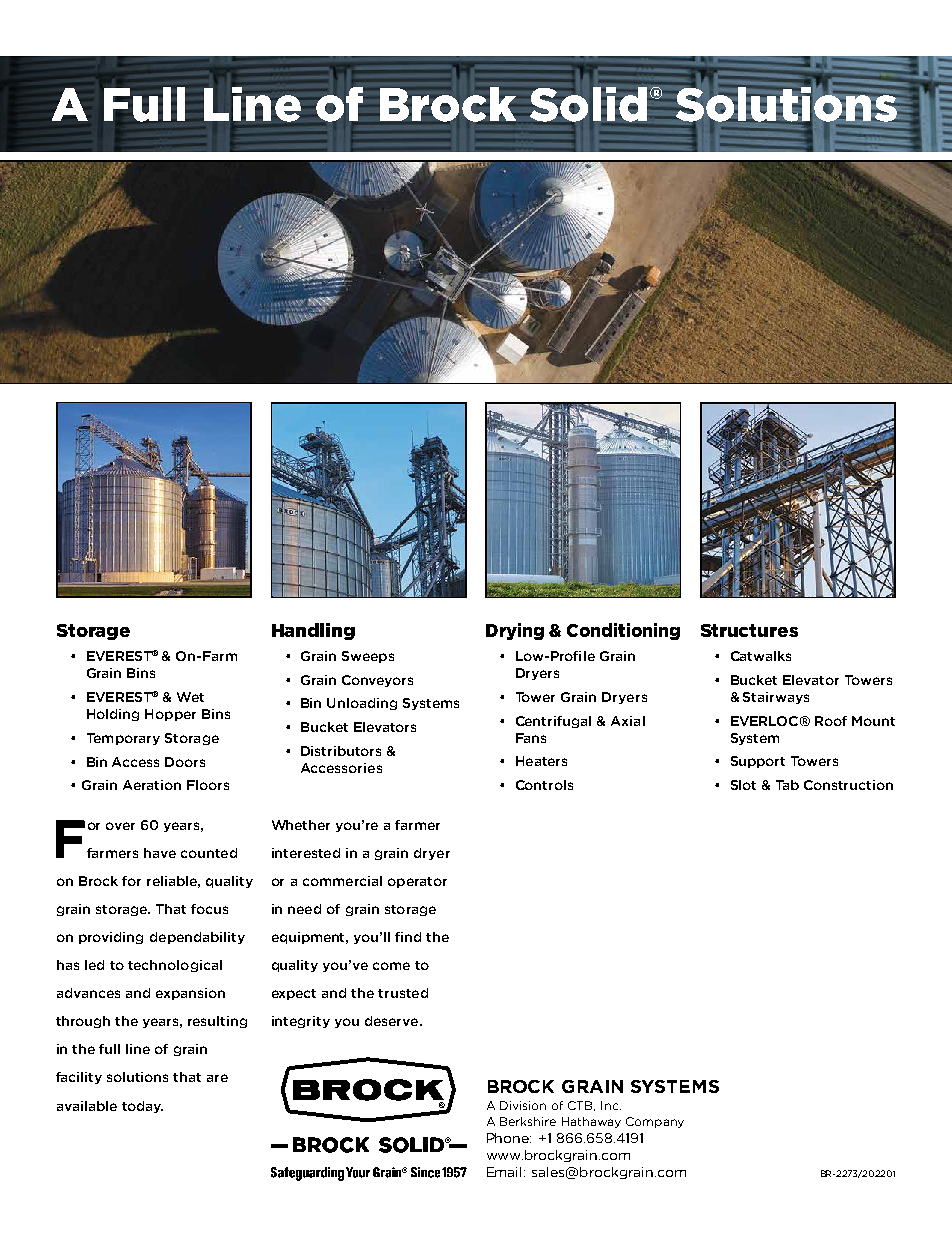  I want to click on Drying, so click(515, 631).
